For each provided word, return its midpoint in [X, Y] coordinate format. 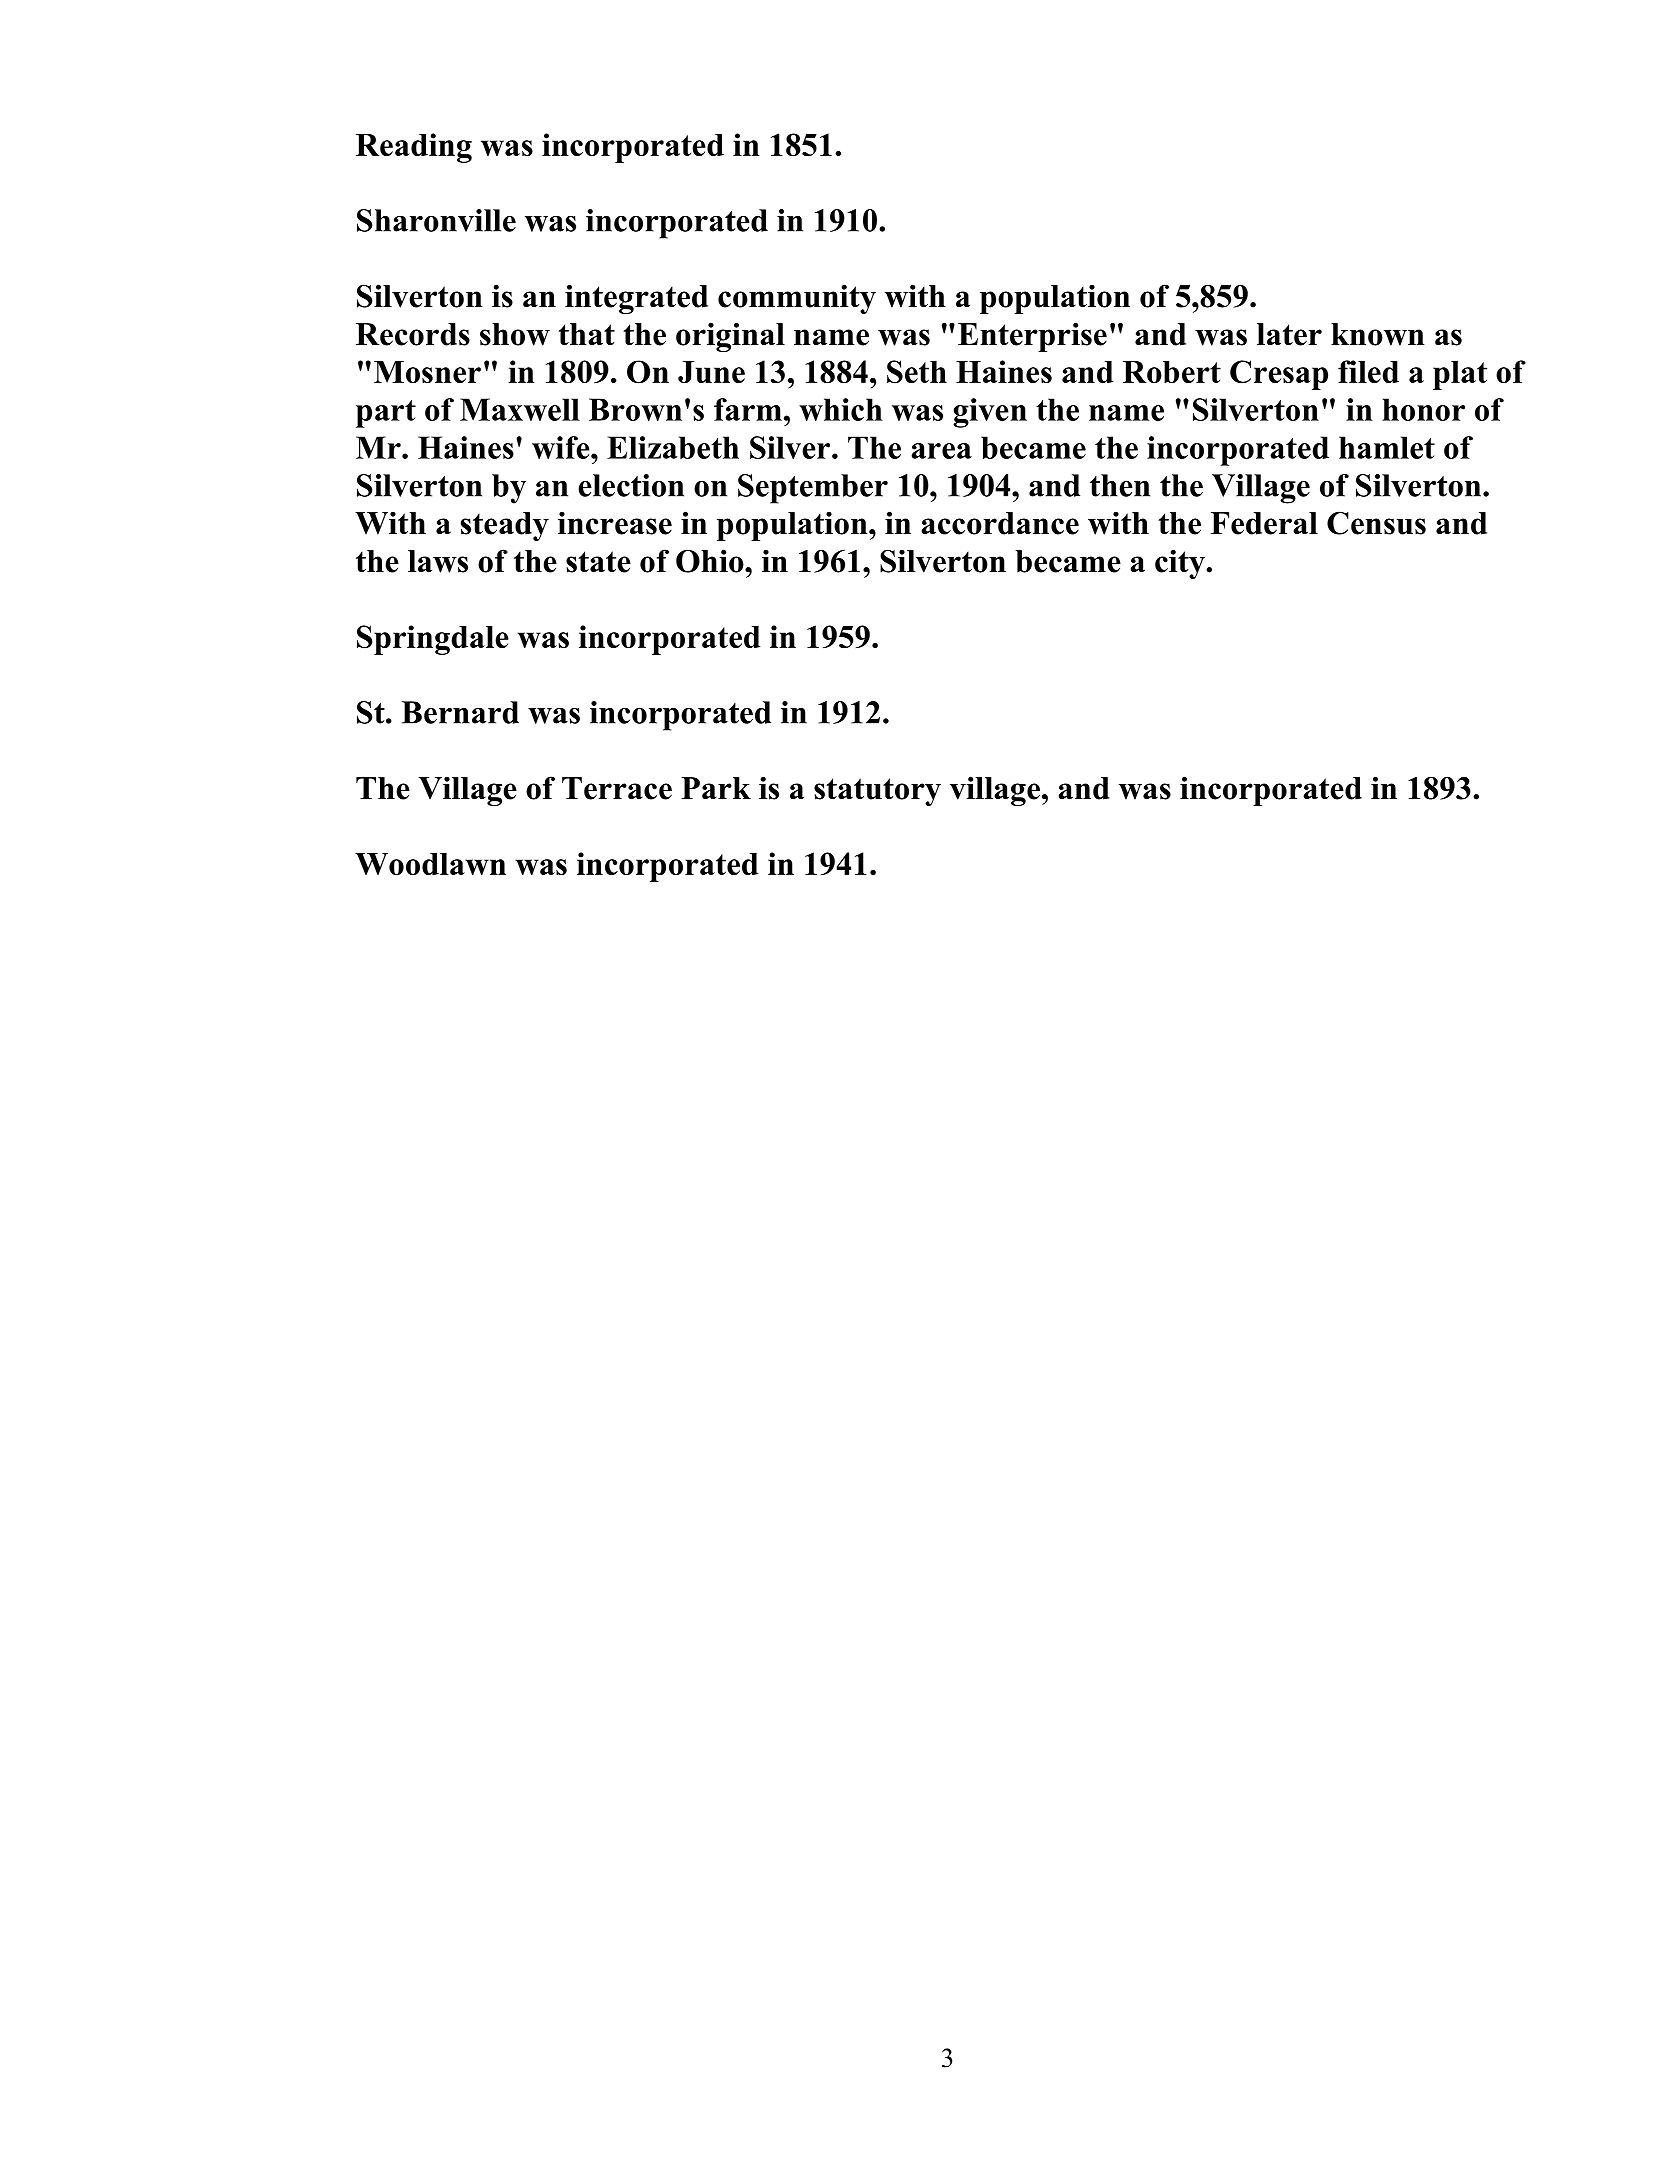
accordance [1000, 523]
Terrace [617, 788]
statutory [877, 792]
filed [1368, 371]
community [797, 299]
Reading [414, 148]
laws [438, 561]
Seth [917, 372]
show [515, 334]
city [1181, 564]
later [1289, 334]
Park [716, 788]
